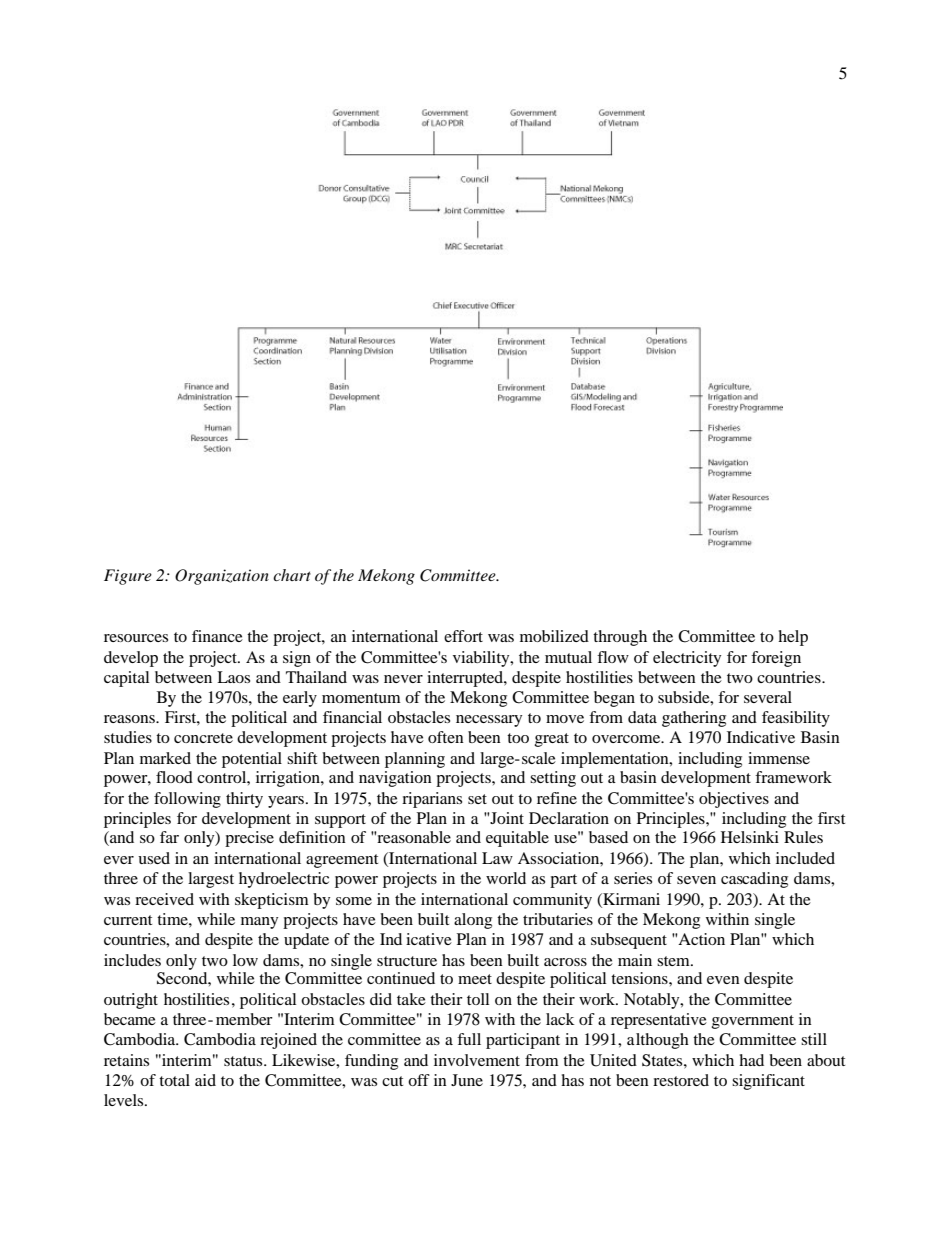 The image size is (952, 1233). I want to click on effort, so click(463, 636).
